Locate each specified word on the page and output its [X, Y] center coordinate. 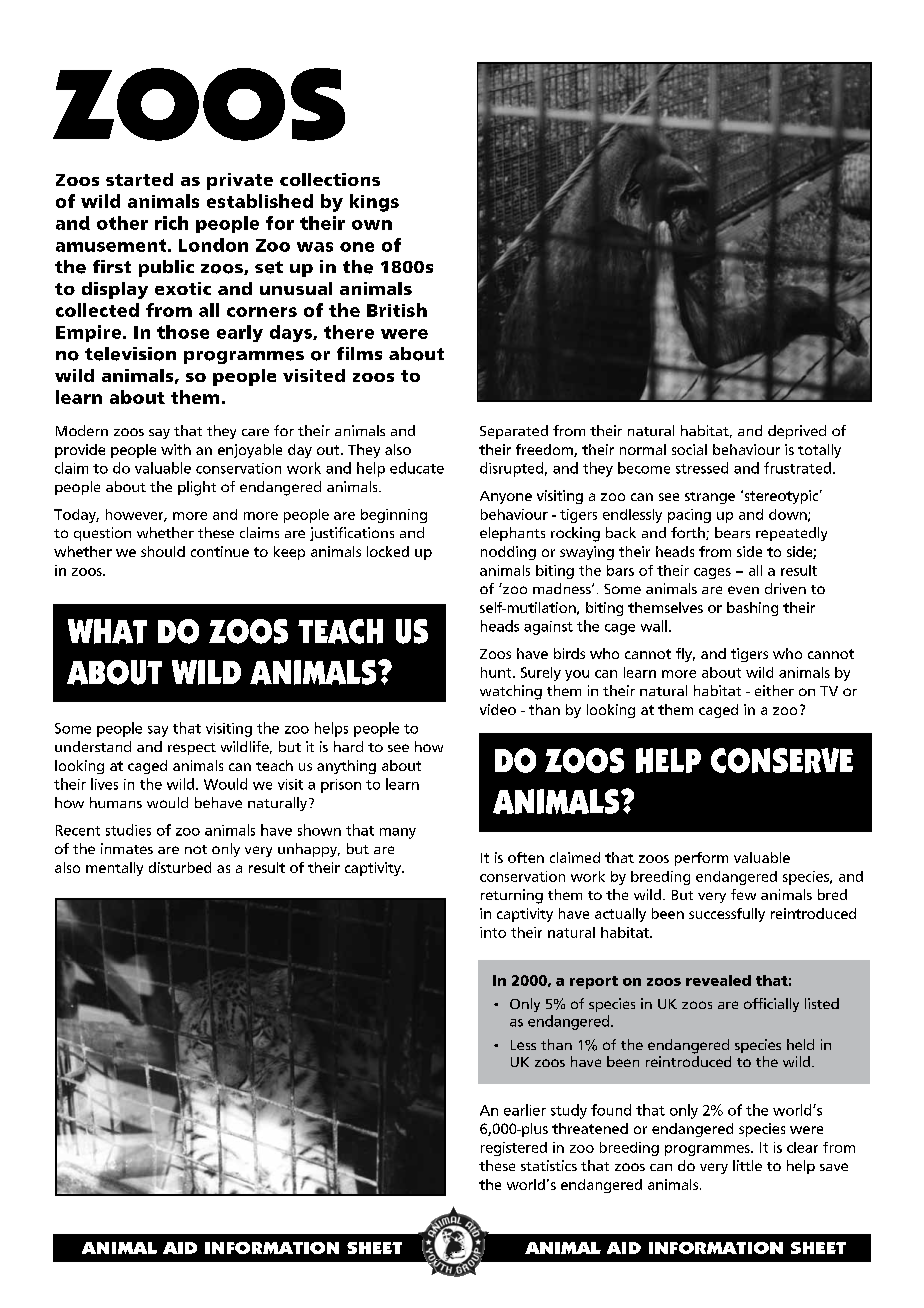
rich [171, 223]
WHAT [107, 631]
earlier [525, 1110]
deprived [797, 432]
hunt [497, 672]
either [774, 690]
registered [514, 1149]
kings [374, 203]
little [747, 1165]
